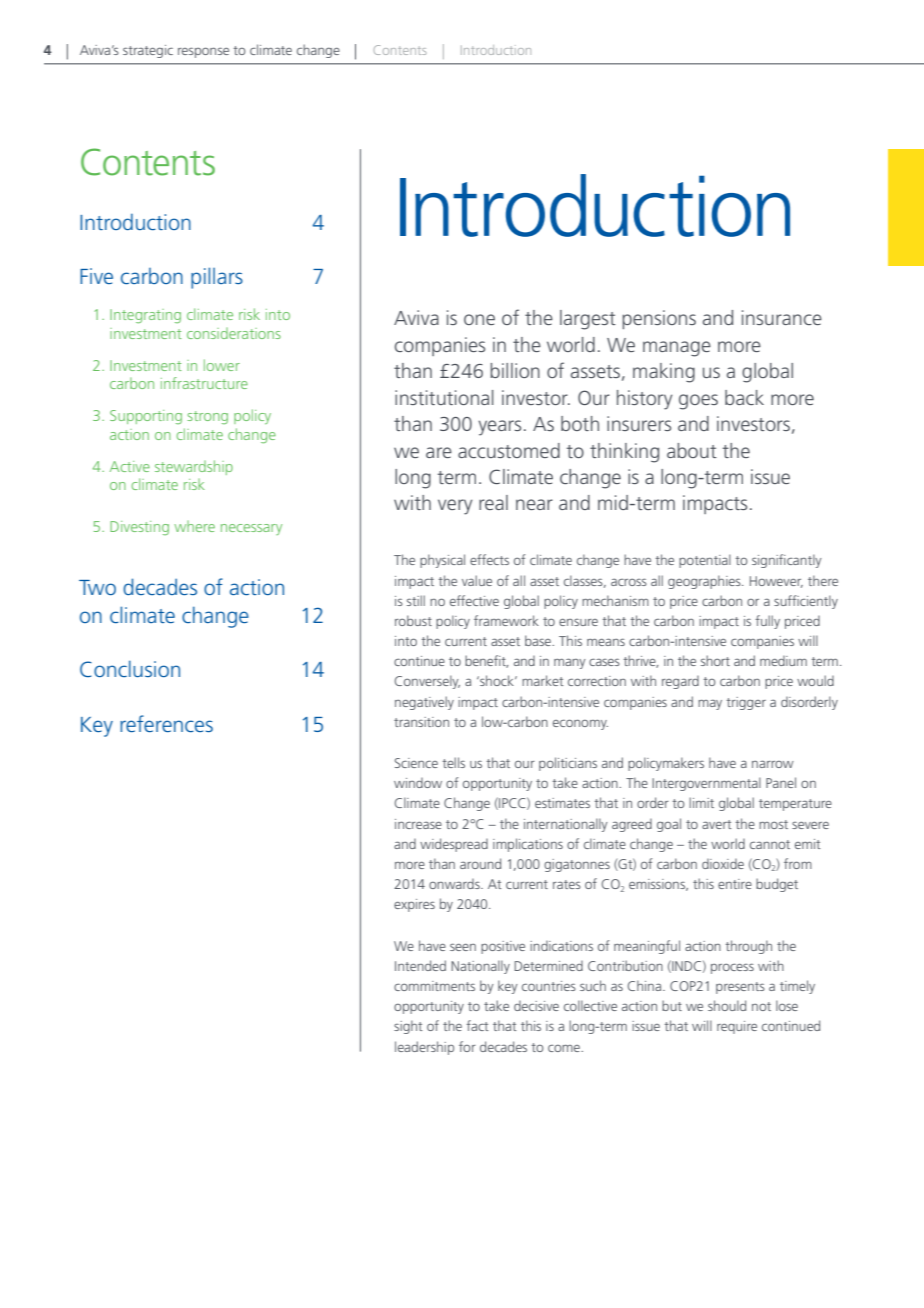 The height and width of the screenshot is (1308, 924). What do you see at coordinates (737, 1027) in the screenshot?
I see `require` at bounding box center [737, 1027].
